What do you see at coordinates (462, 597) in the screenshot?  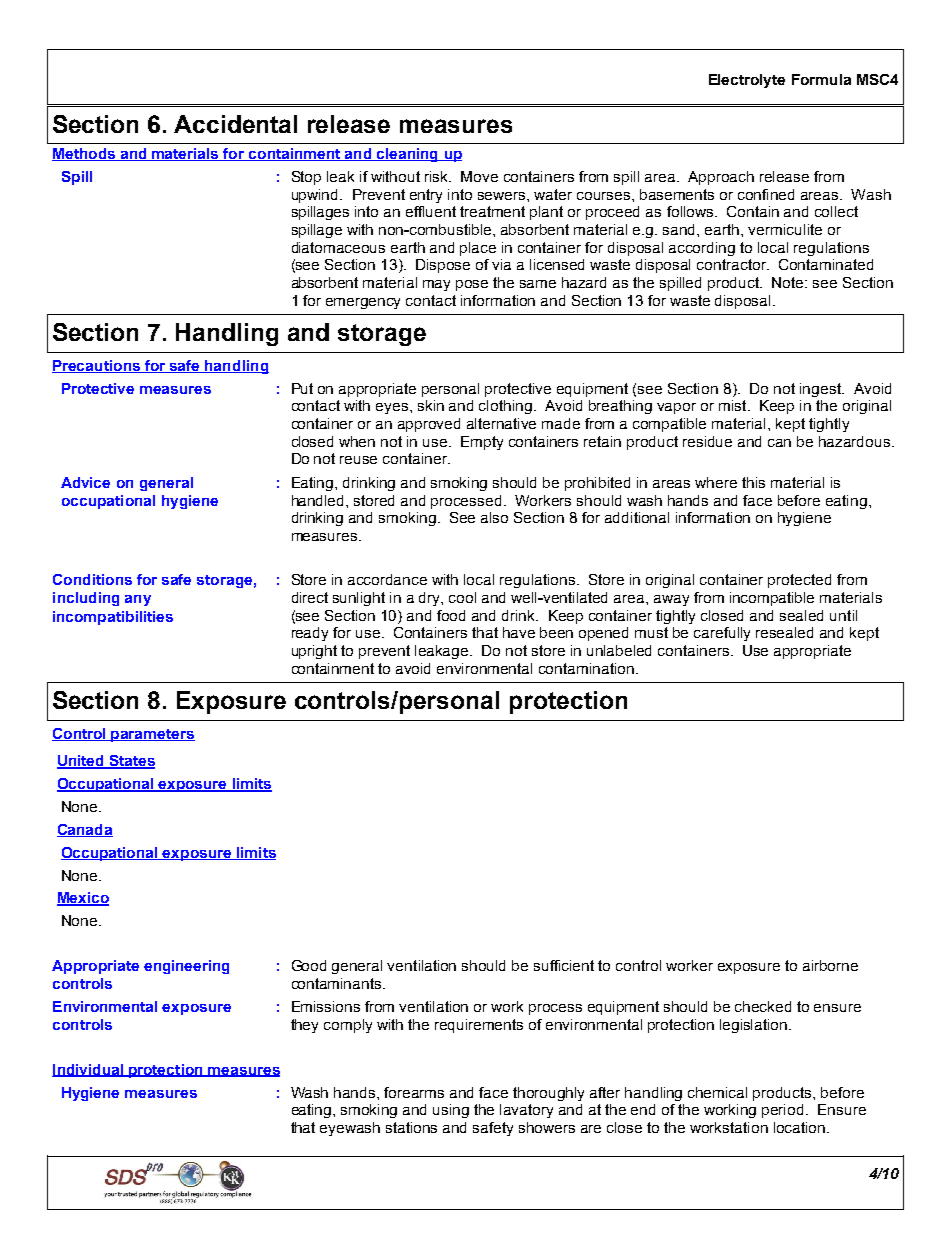 I see `cool` at bounding box center [462, 597].
